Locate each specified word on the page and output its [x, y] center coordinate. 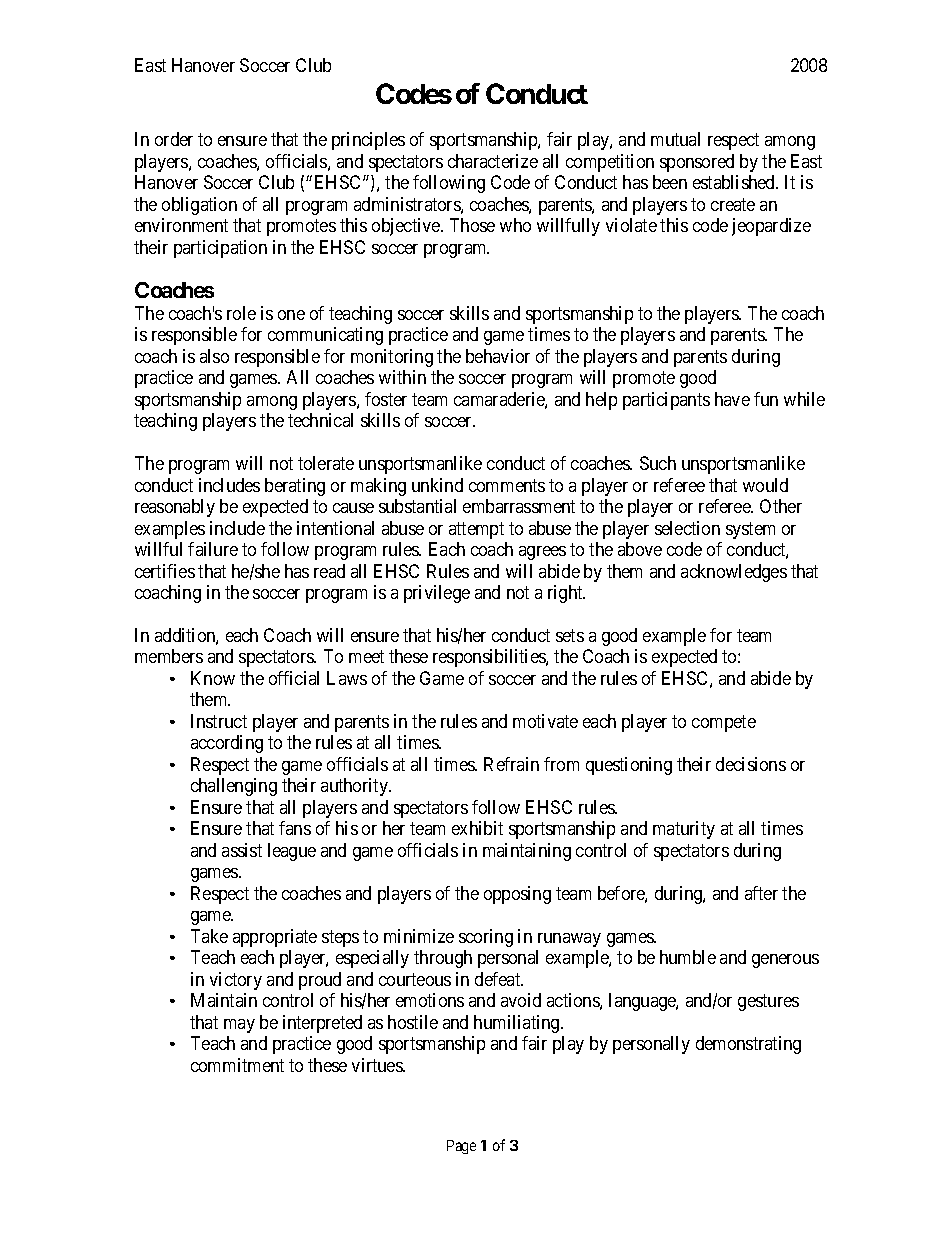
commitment [237, 1065]
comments [507, 485]
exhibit [477, 828]
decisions [751, 764]
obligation [199, 206]
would [765, 485]
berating [295, 487]
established [735, 182]
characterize [493, 161]
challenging [234, 787]
